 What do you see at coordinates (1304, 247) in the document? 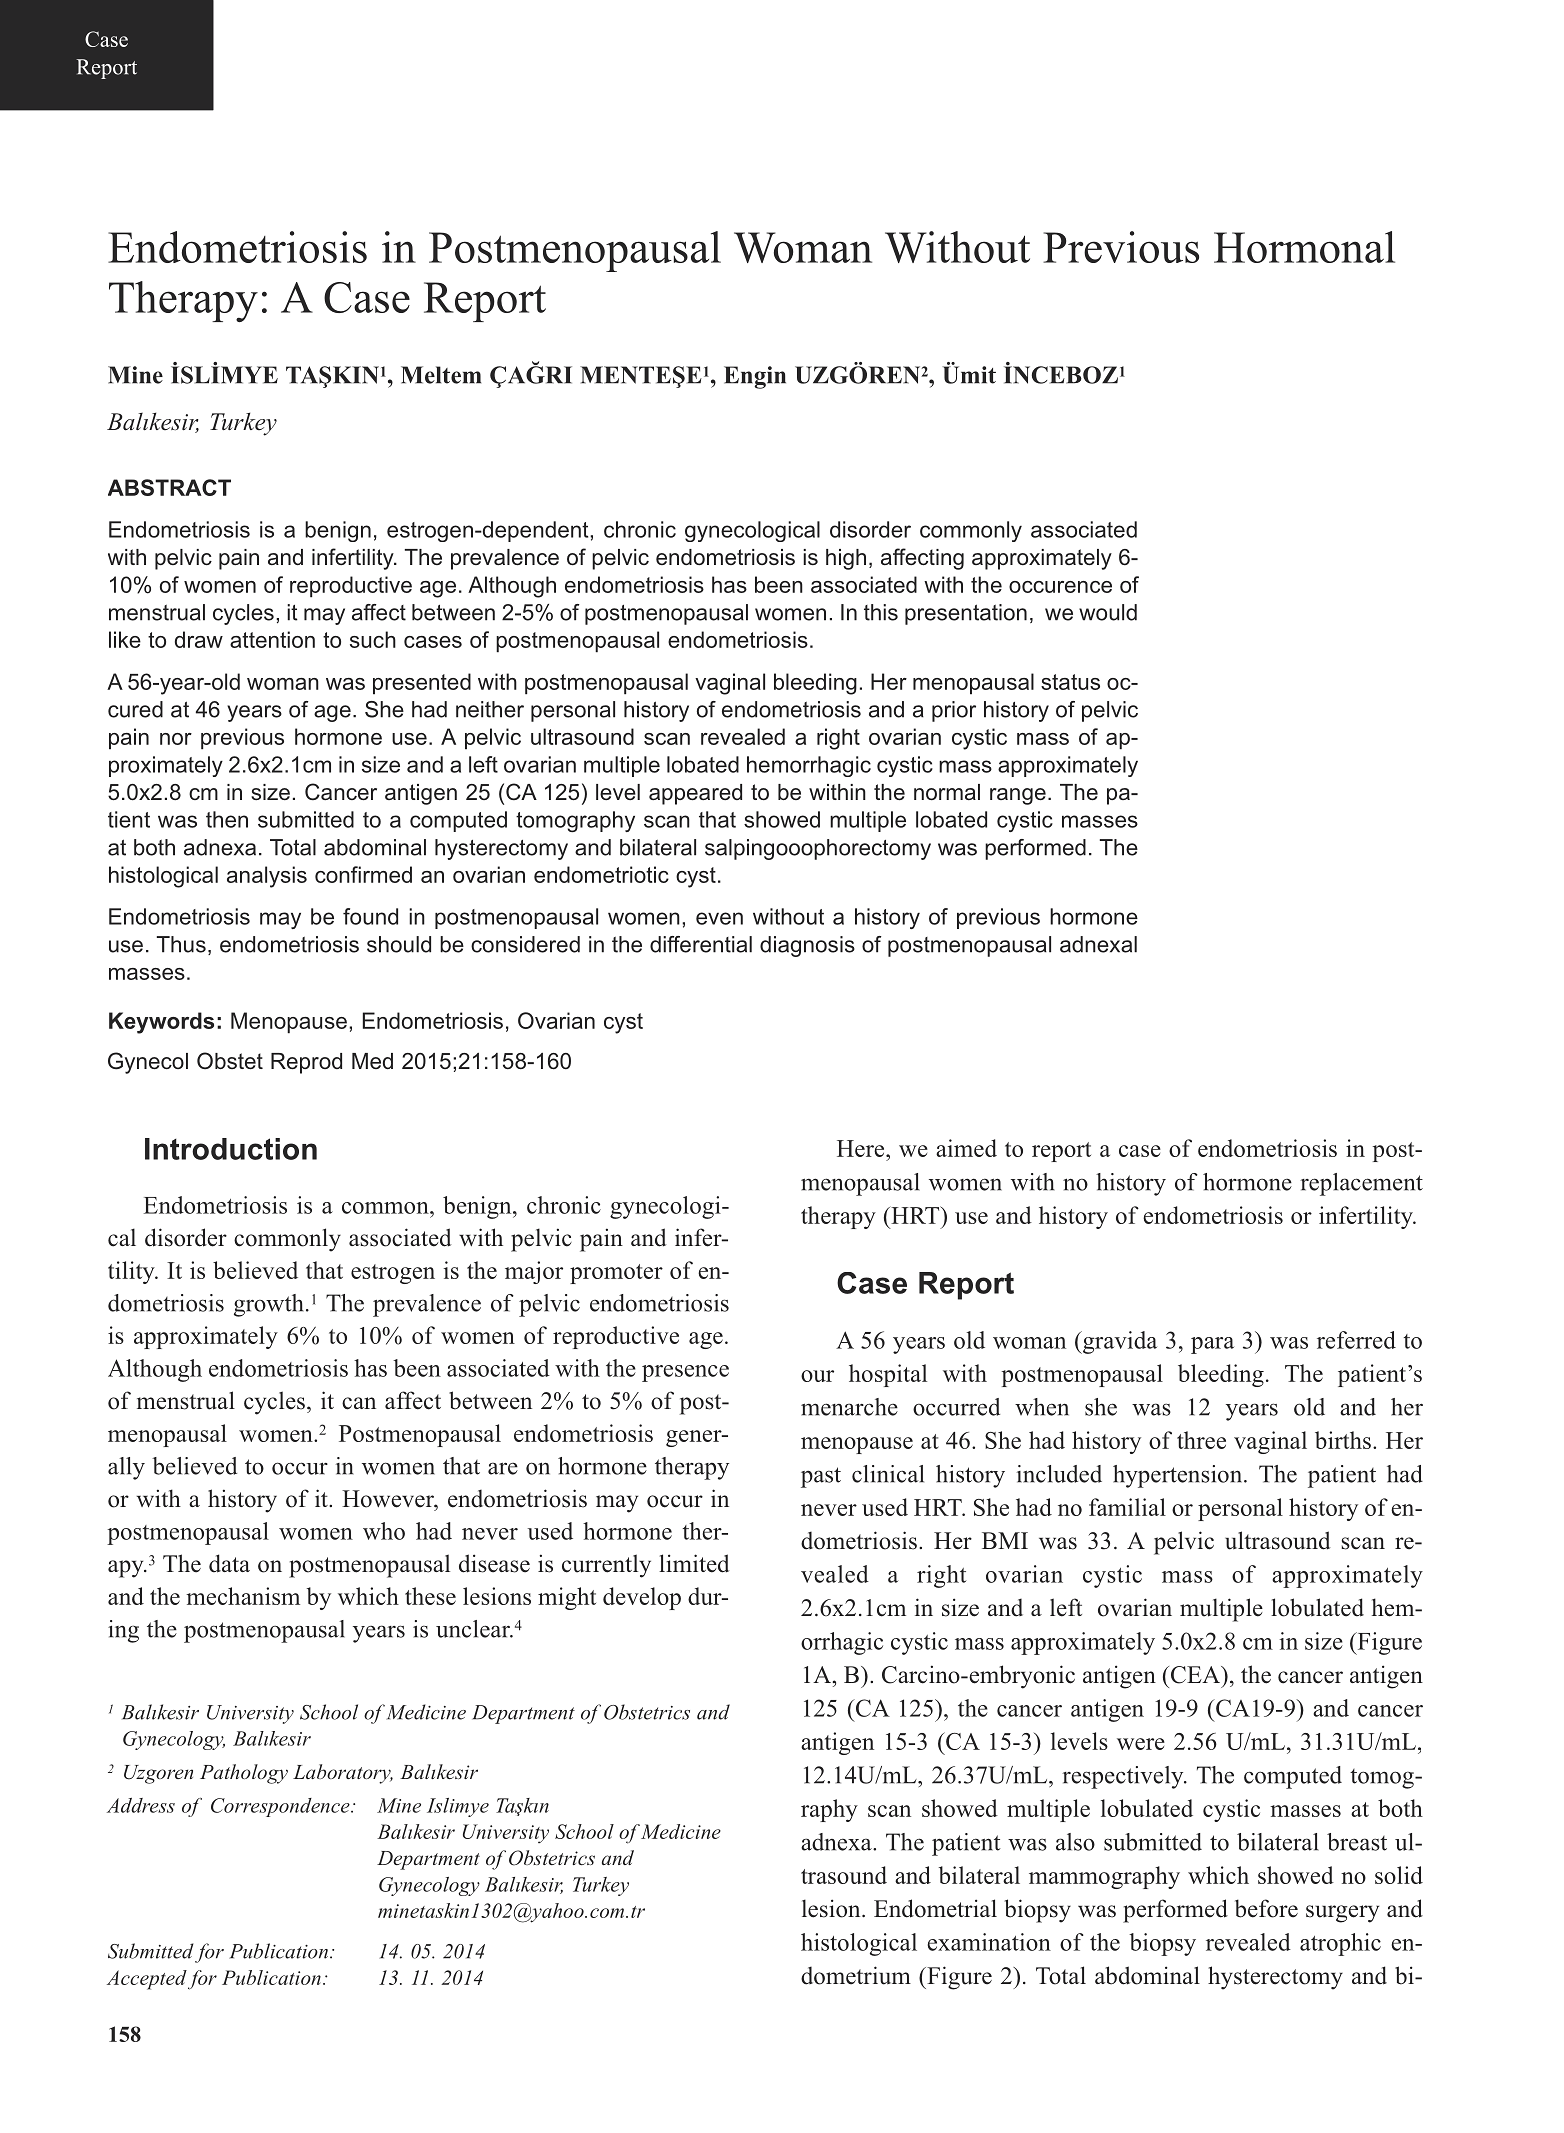
I see `Hormonal` at bounding box center [1304, 247].
